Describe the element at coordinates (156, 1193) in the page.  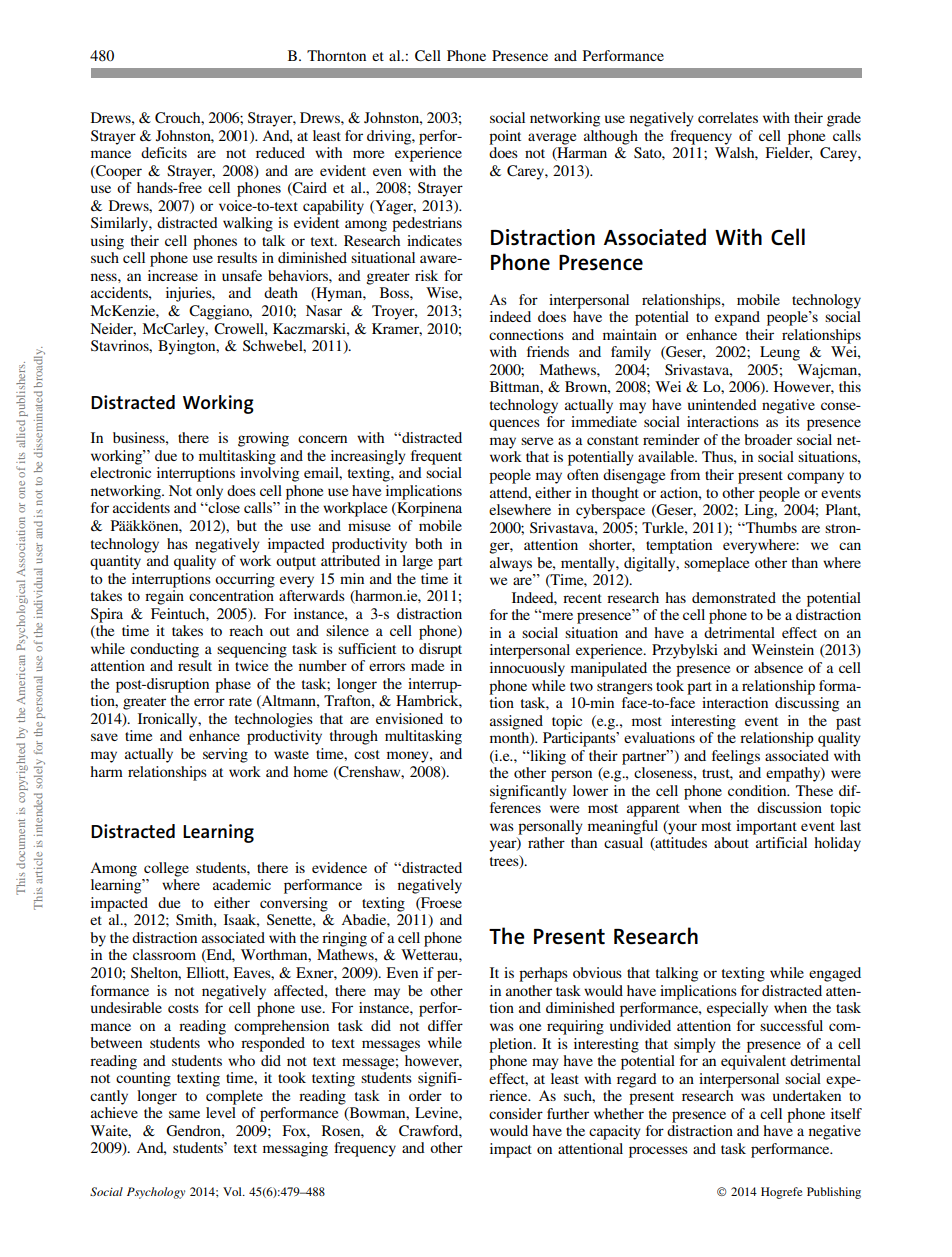
I see `Psychology` at that location.
